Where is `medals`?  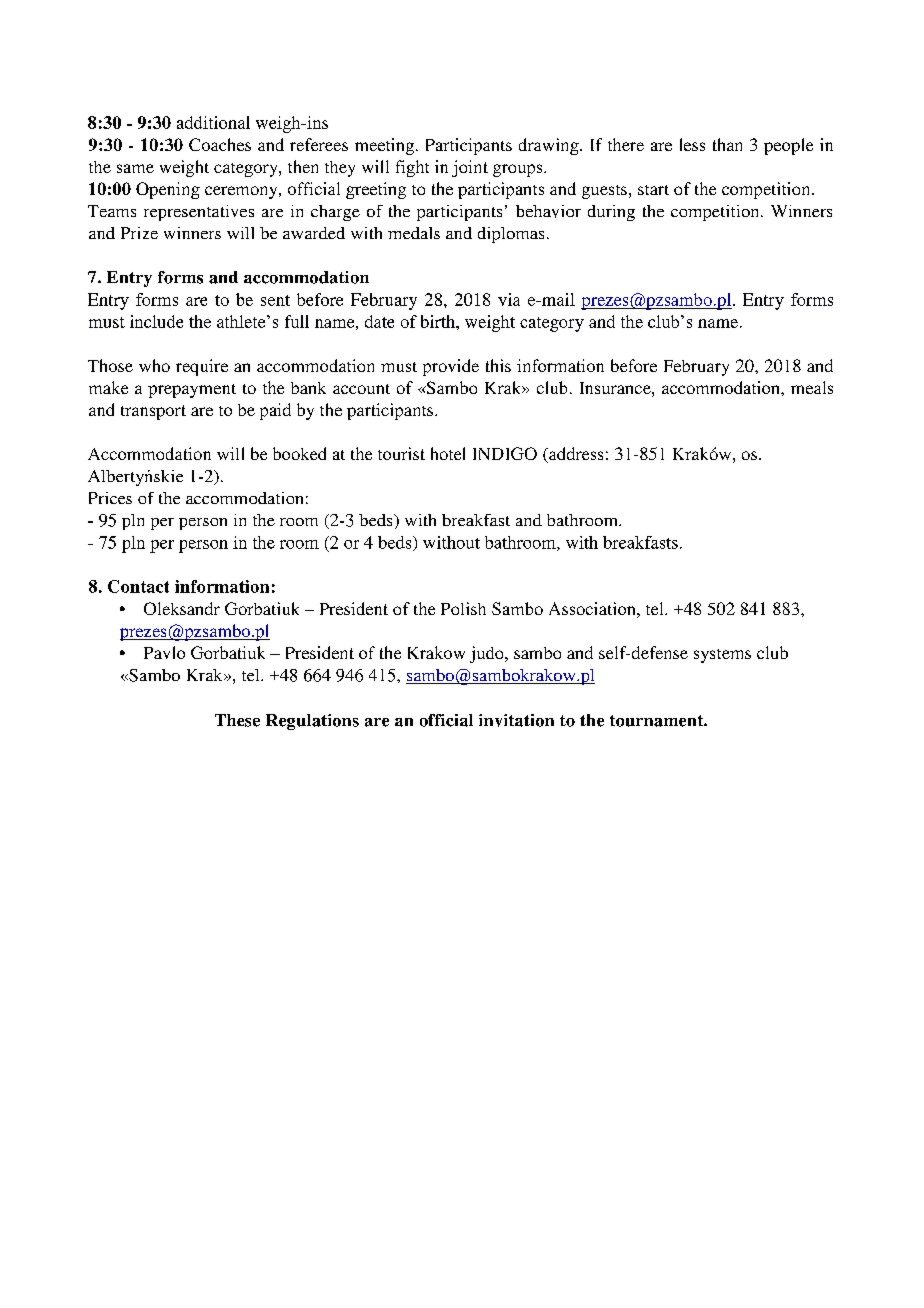
medals is located at coordinates (414, 233).
